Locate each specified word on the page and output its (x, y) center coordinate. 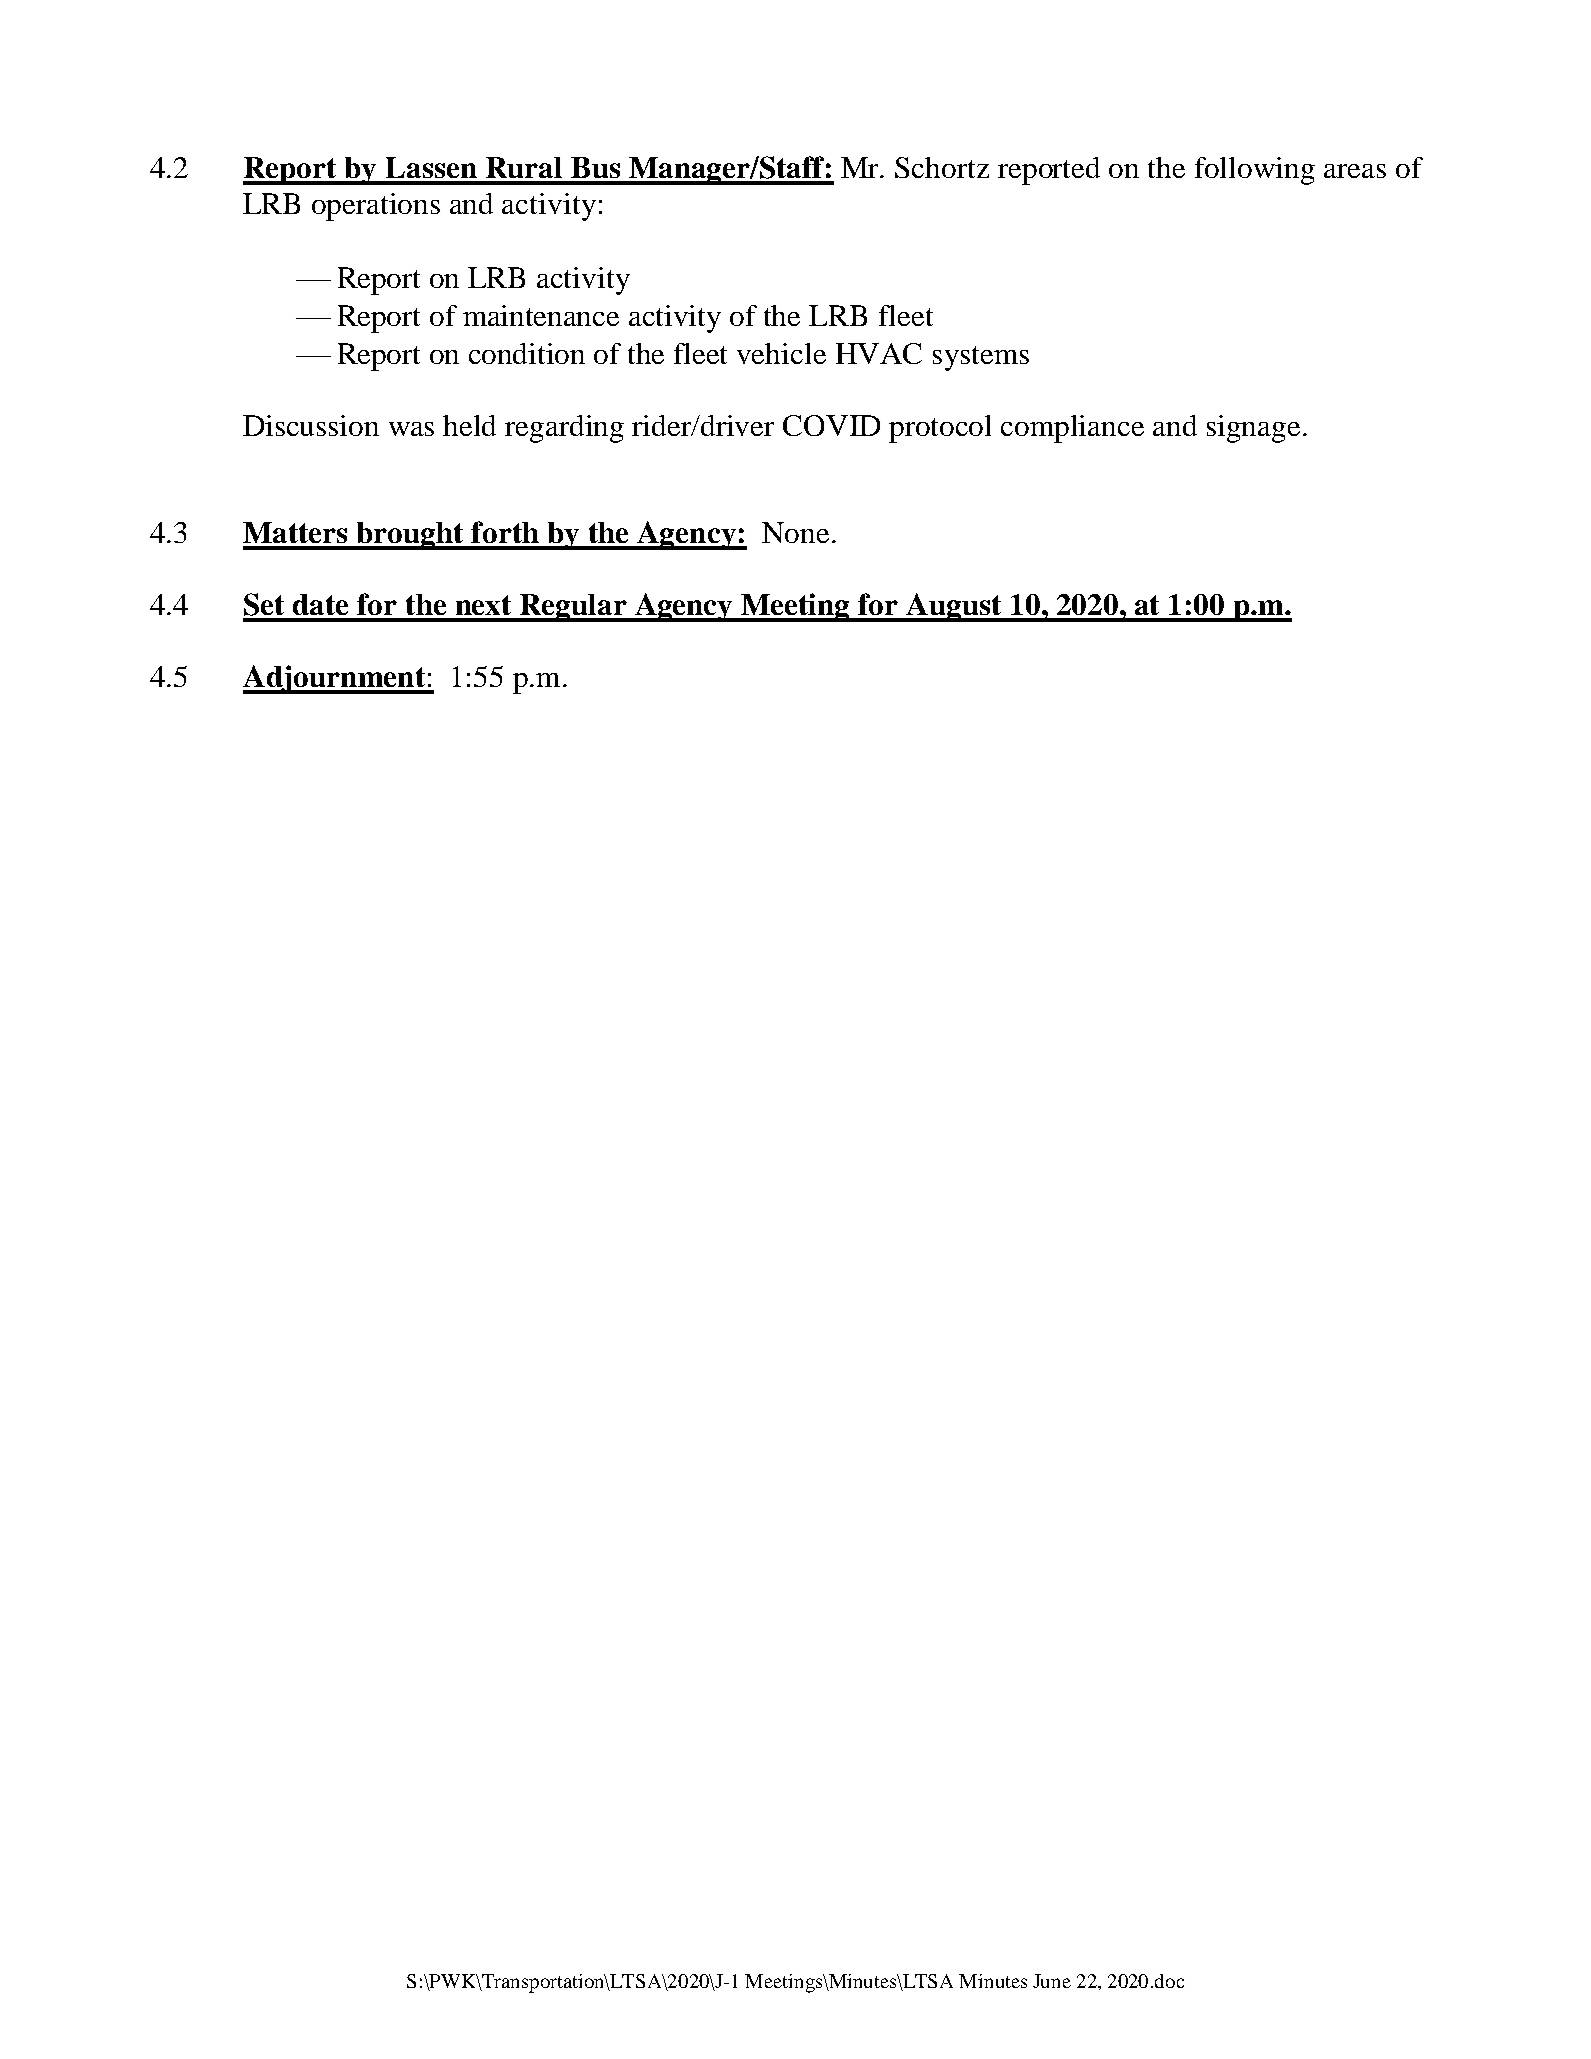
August (954, 607)
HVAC (879, 353)
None (795, 532)
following (1255, 171)
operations (376, 207)
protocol (940, 429)
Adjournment (335, 679)
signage (1253, 429)
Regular (574, 608)
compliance (1072, 429)
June (1052, 1981)
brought (411, 536)
